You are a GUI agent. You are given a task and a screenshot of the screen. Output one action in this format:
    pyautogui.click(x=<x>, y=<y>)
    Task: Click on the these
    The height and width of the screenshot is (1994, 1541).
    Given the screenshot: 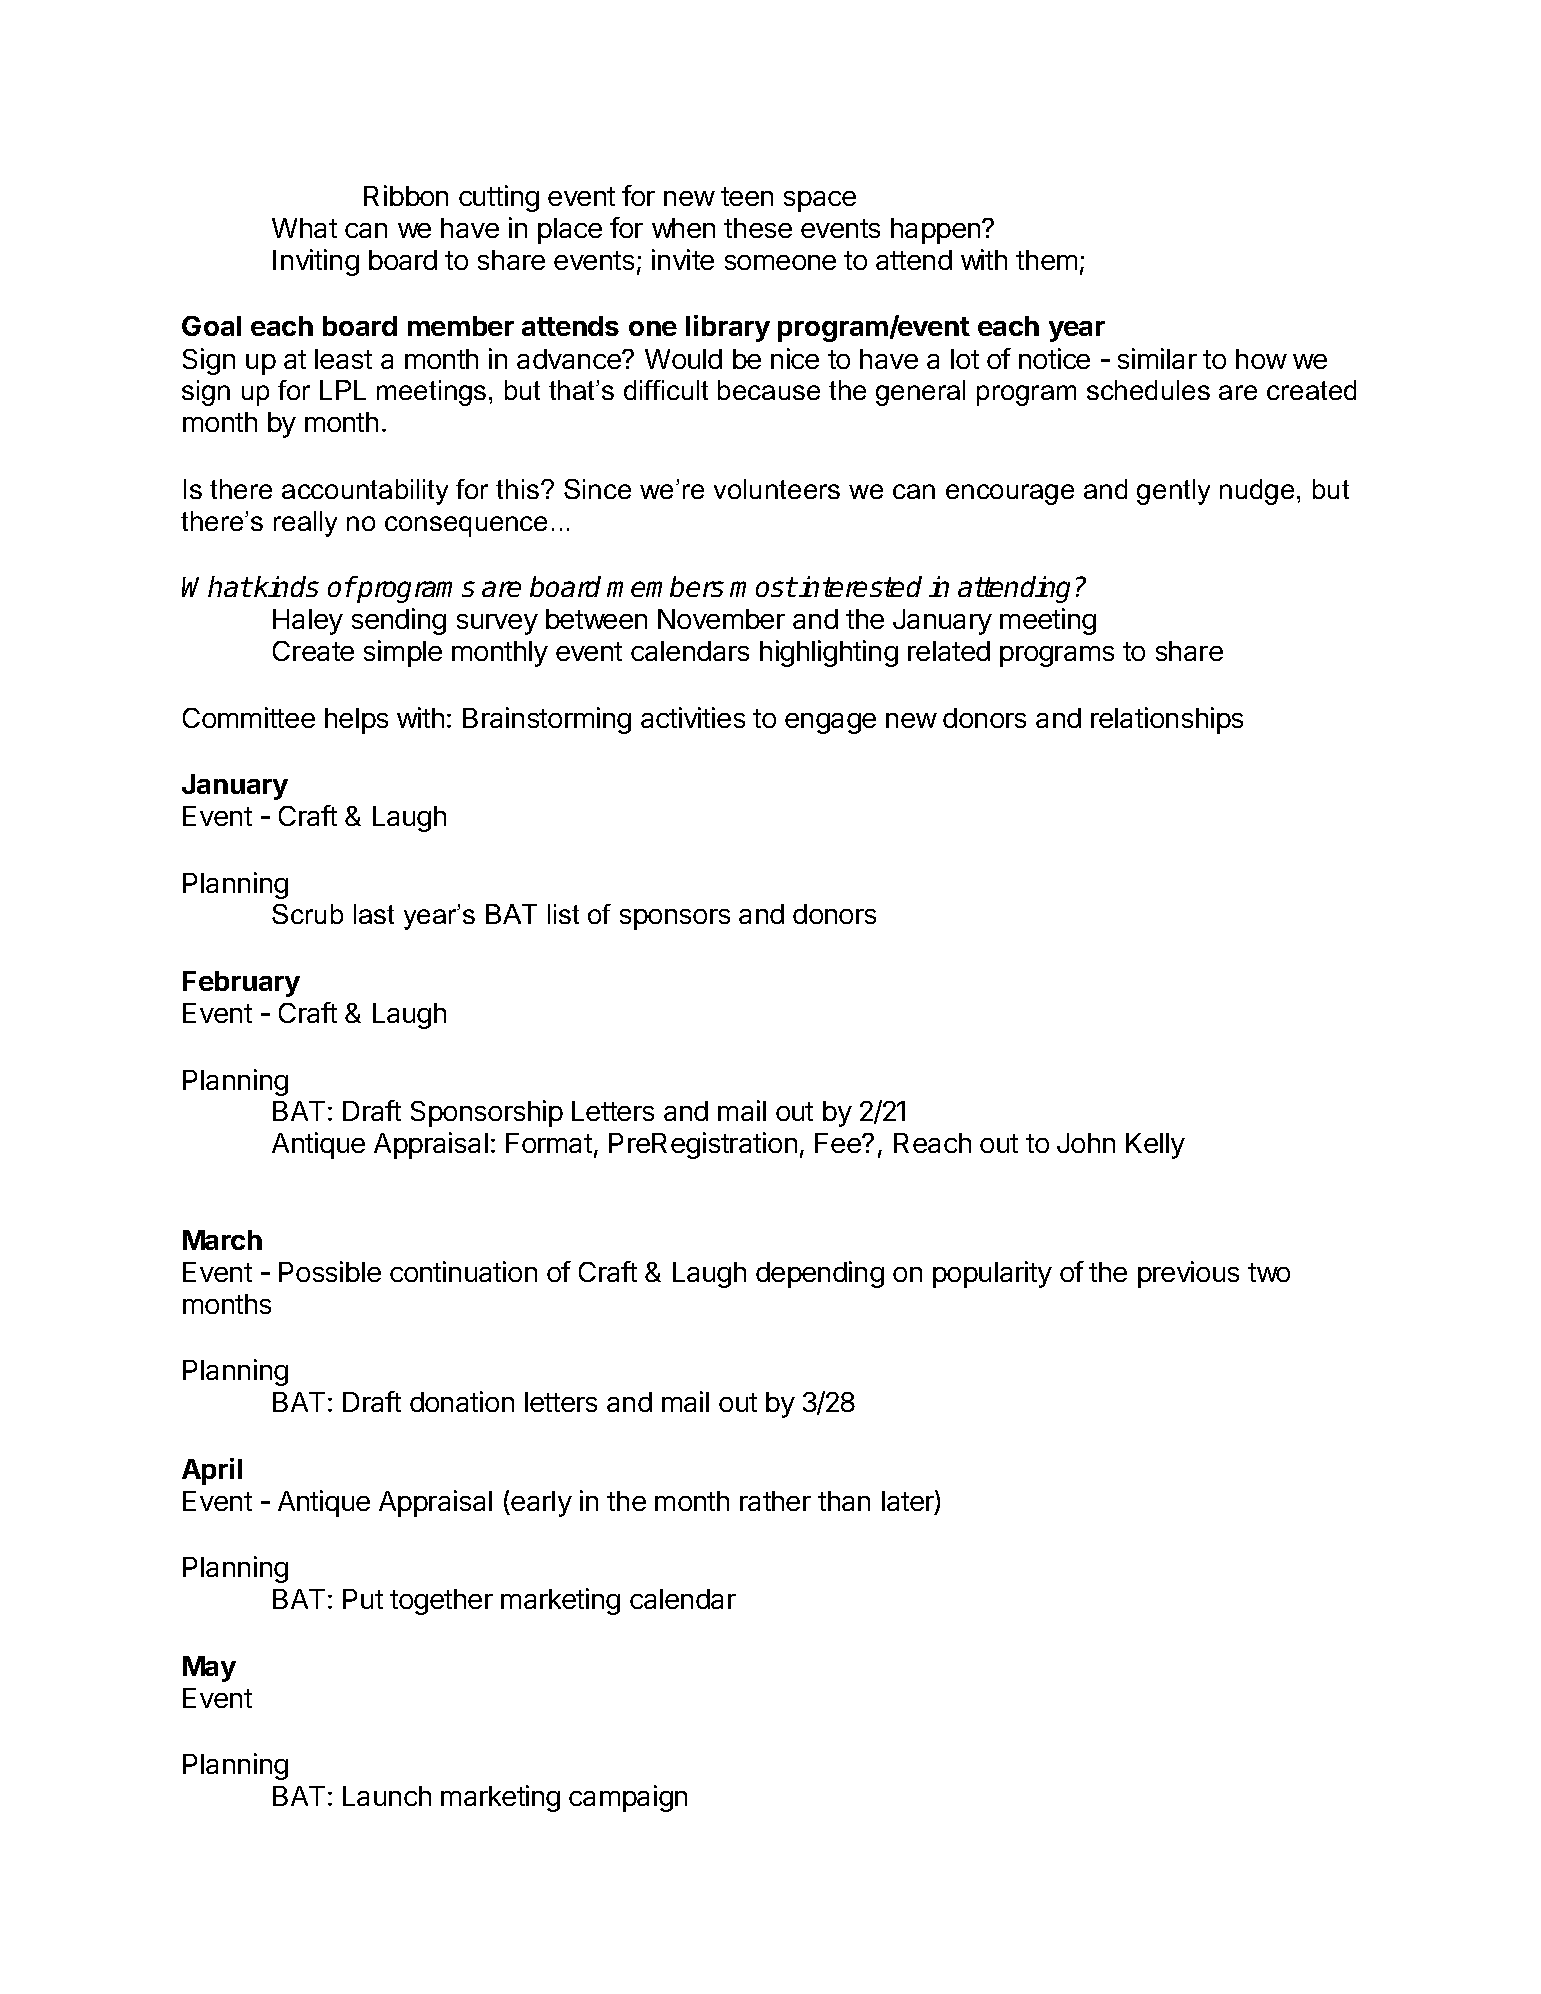 What is the action you would take?
    pyautogui.click(x=758, y=228)
